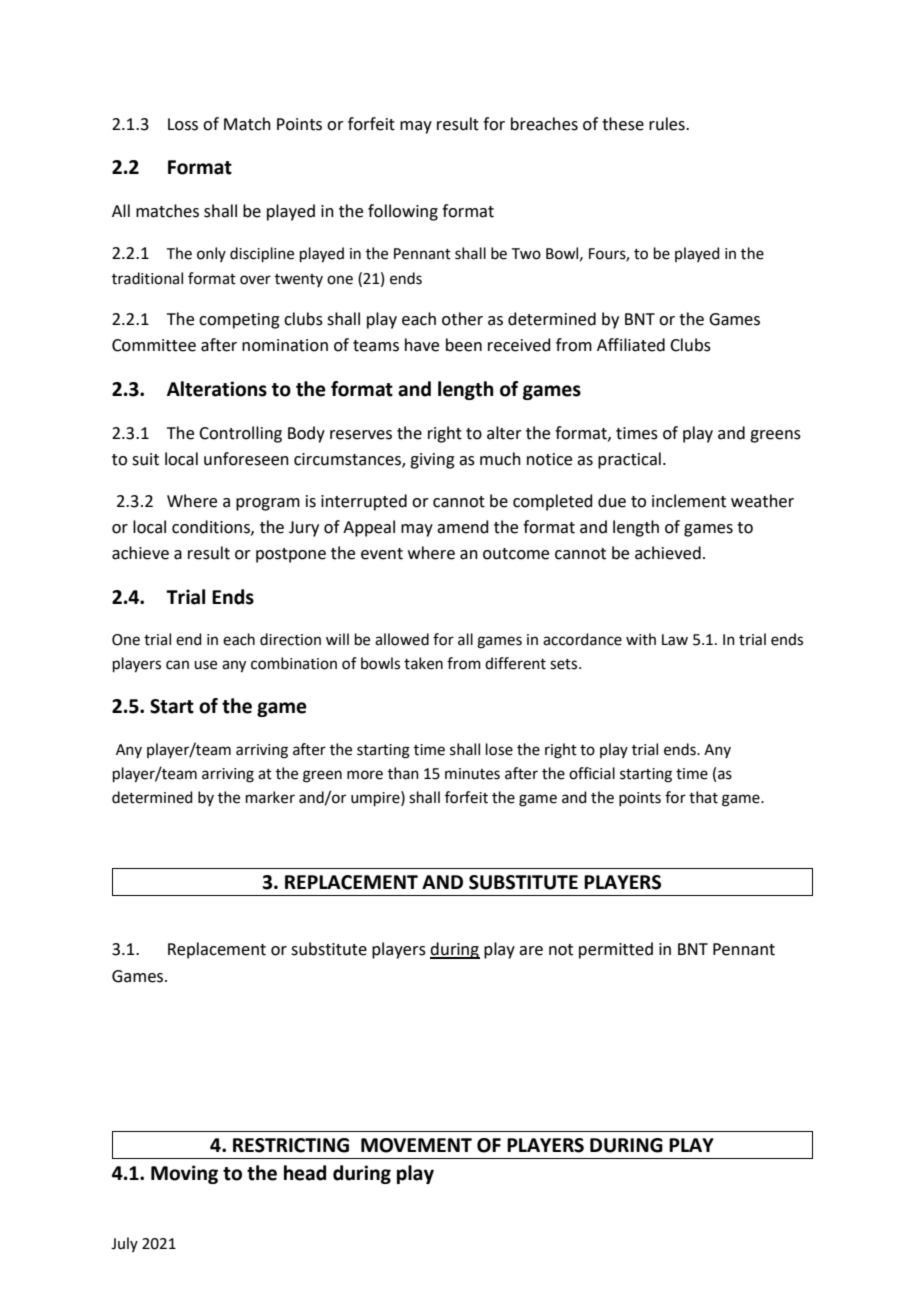 The height and width of the screenshot is (1308, 924). What do you see at coordinates (616, 950) in the screenshot?
I see `permitted` at bounding box center [616, 950].
